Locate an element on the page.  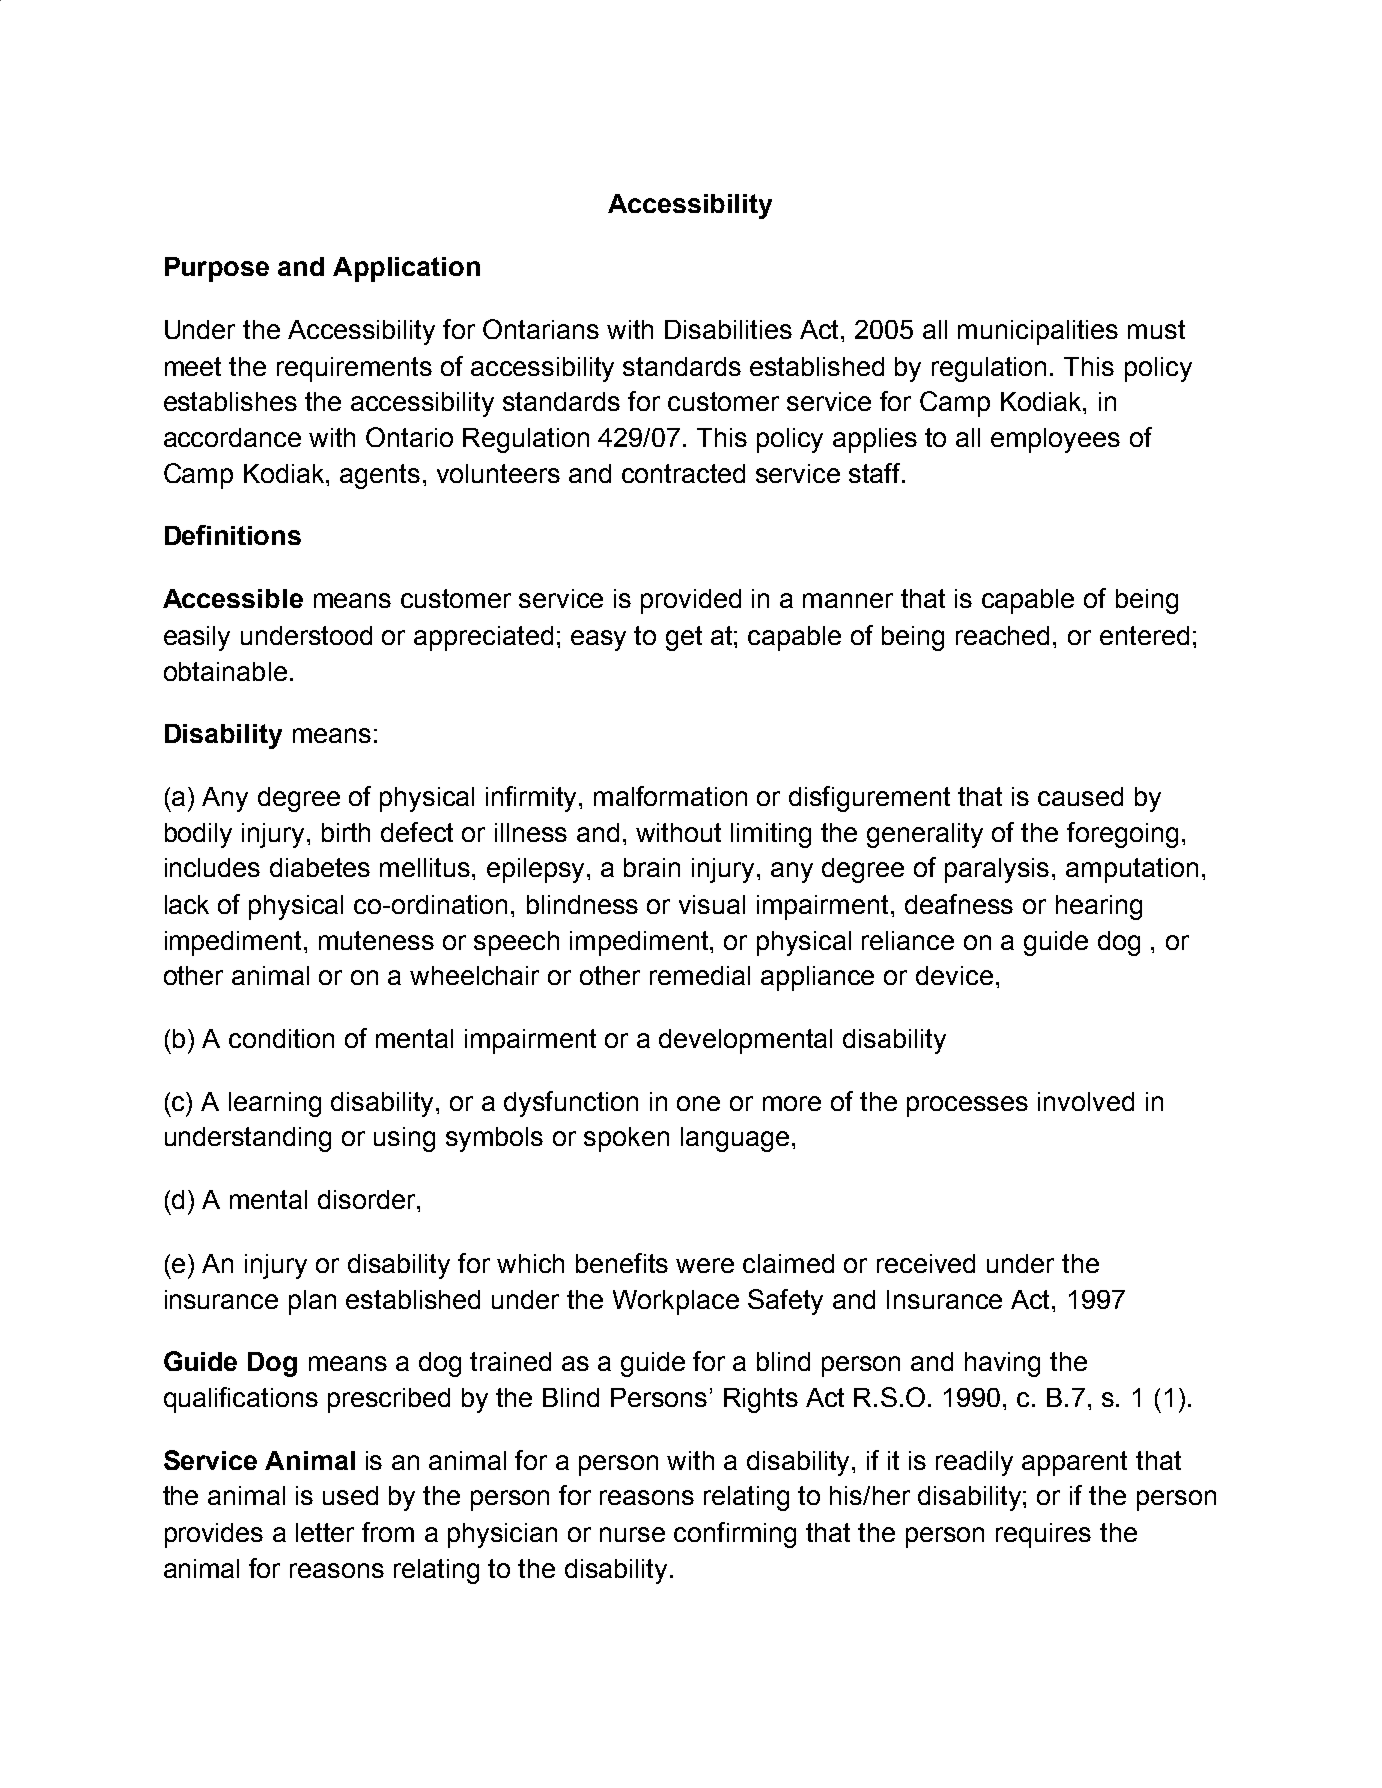
Definitions is located at coordinates (233, 535).
